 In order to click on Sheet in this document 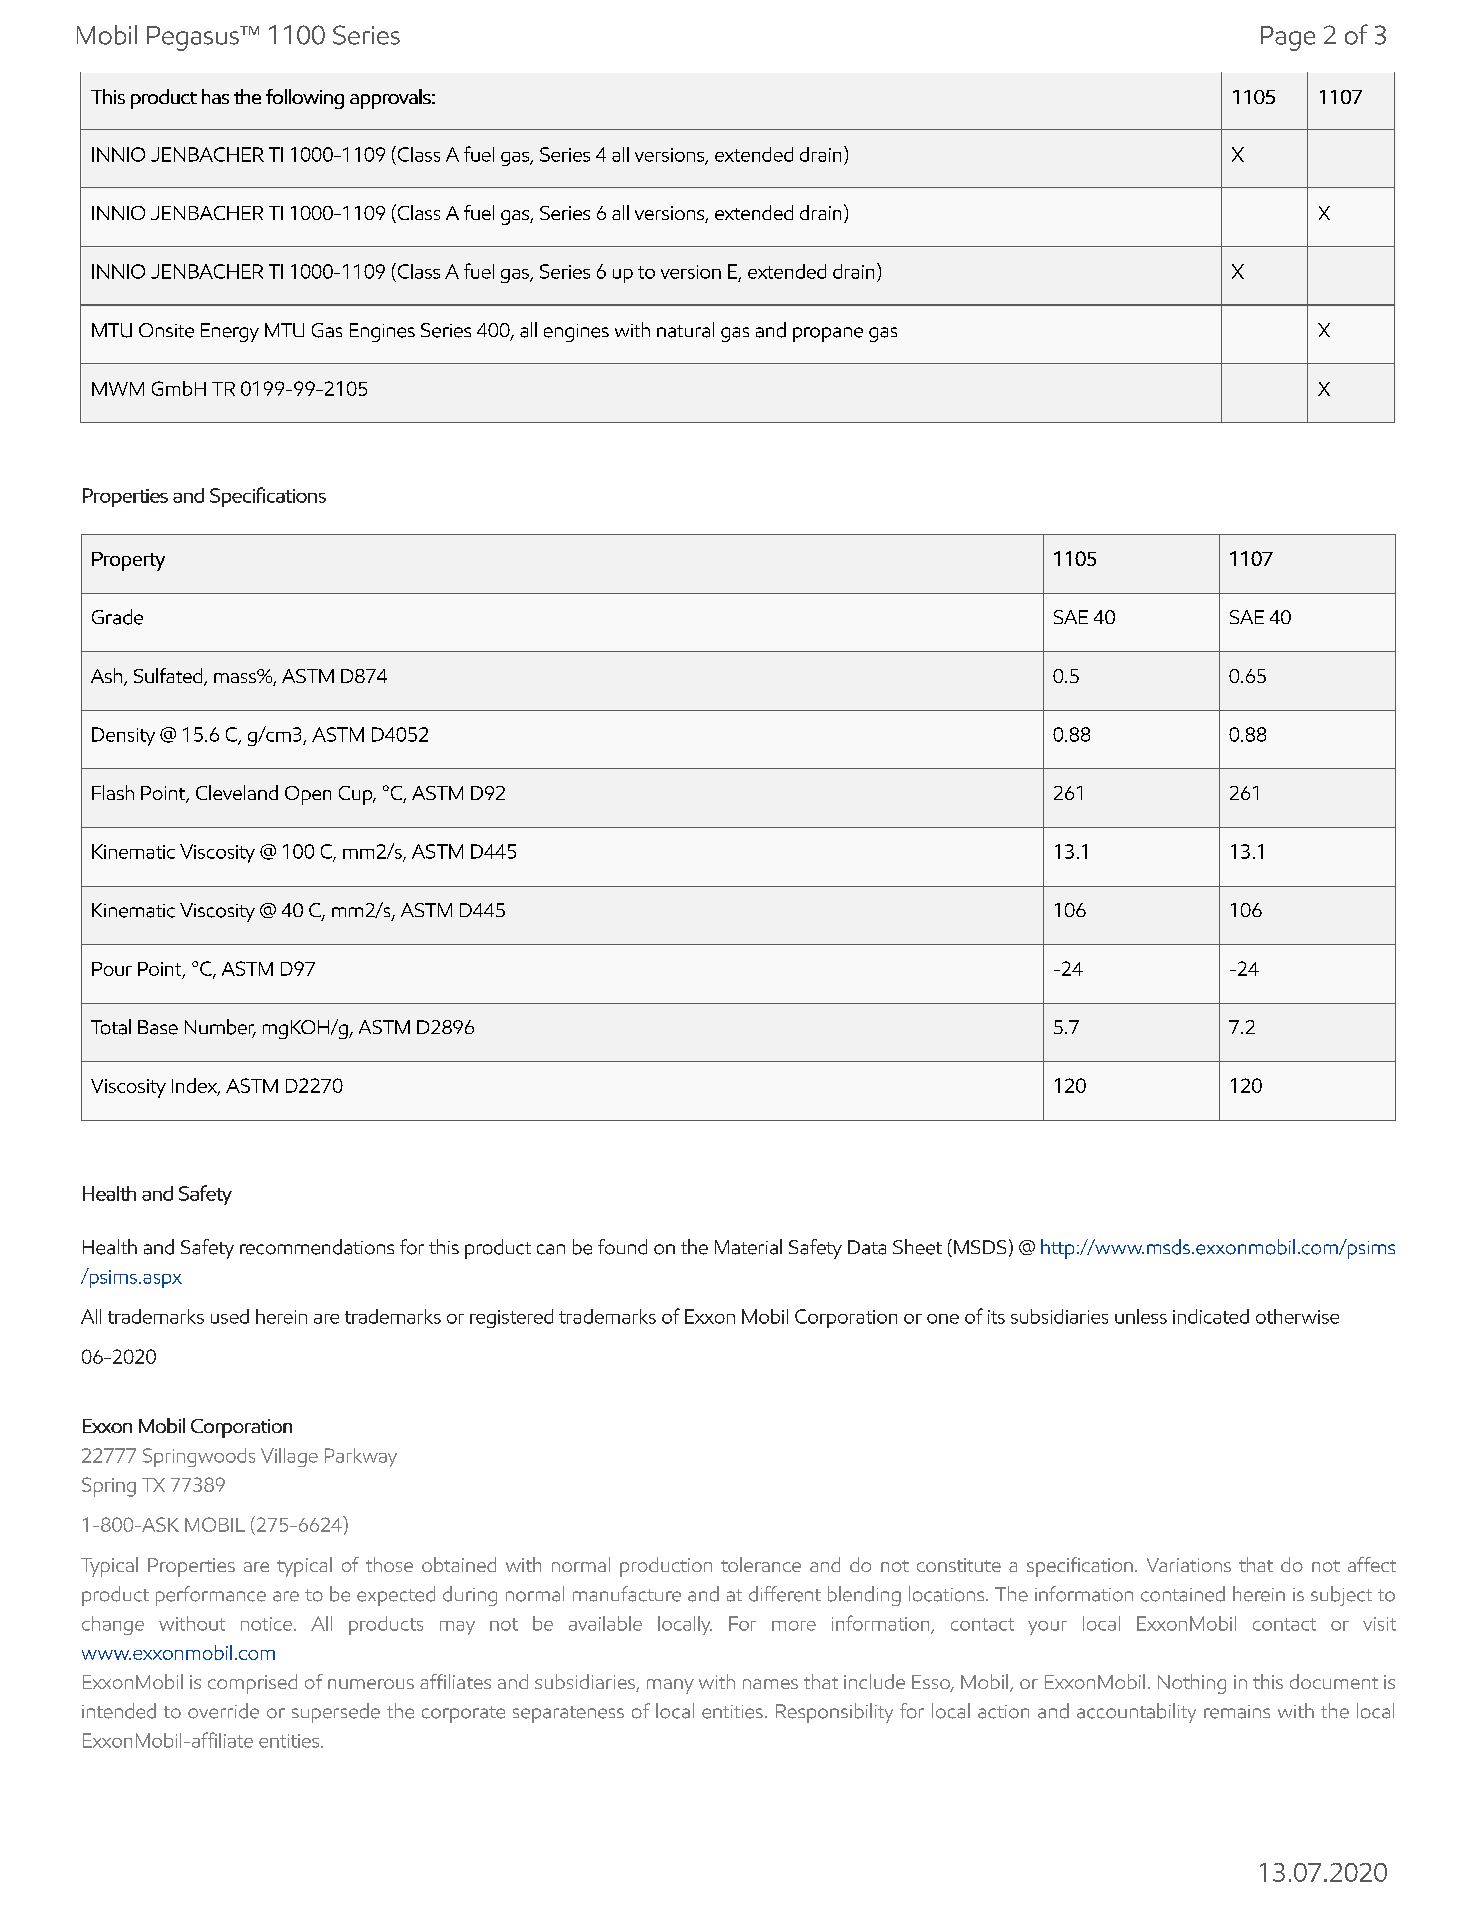, I will do `click(917, 1247)`.
